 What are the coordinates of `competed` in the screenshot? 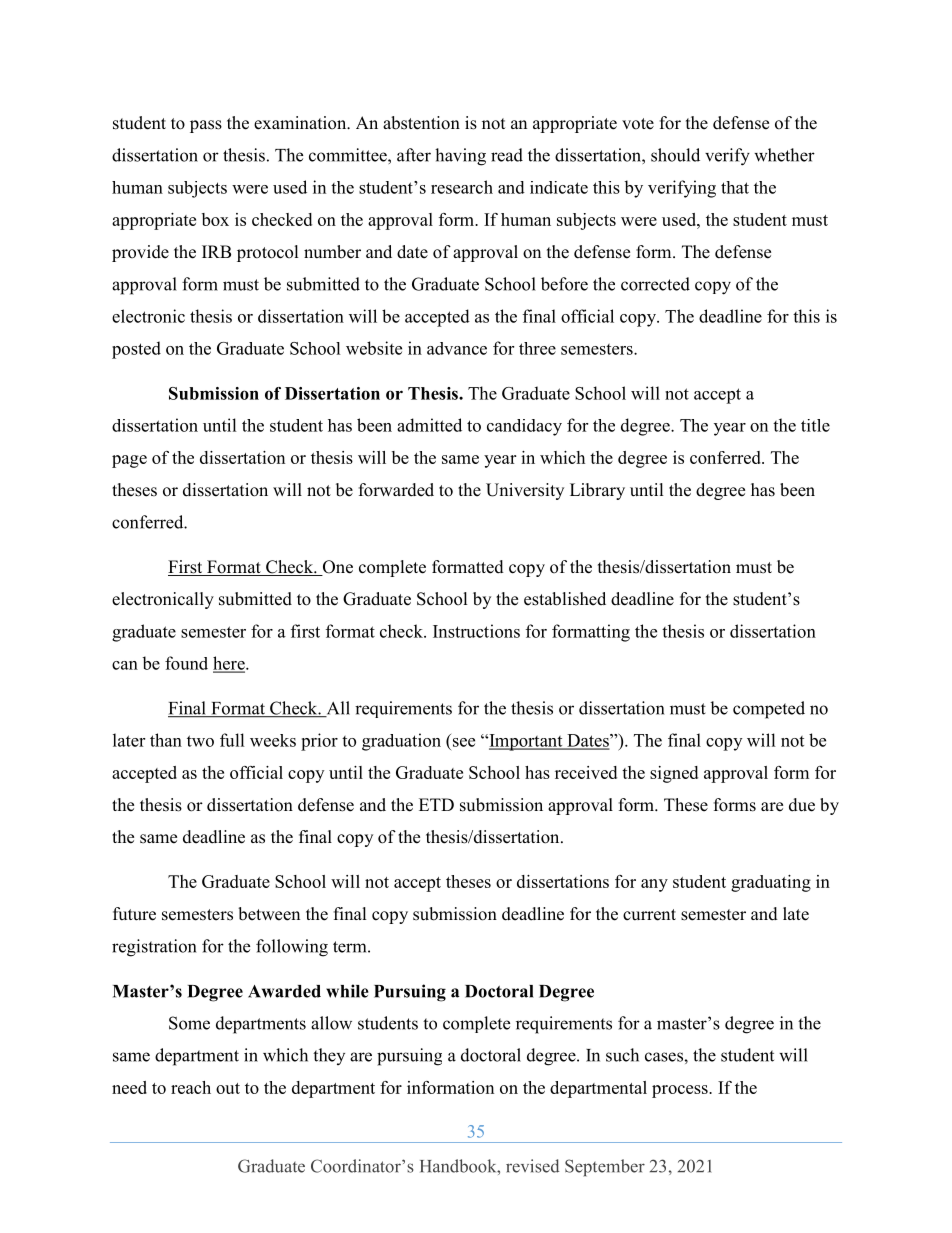 It's located at (769, 710).
